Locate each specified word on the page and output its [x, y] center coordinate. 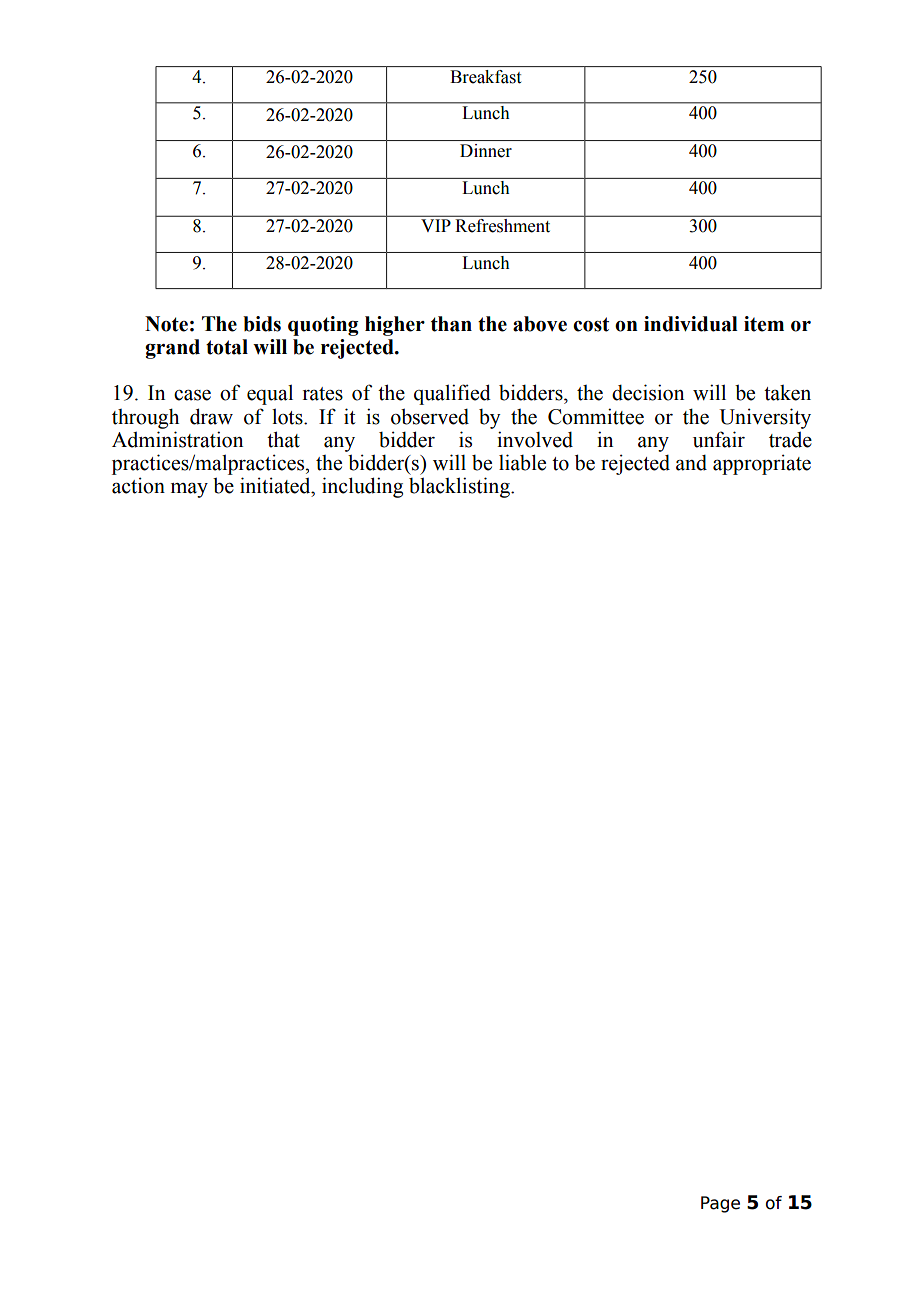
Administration [177, 439]
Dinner [486, 151]
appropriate [762, 464]
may [189, 490]
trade [790, 439]
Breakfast [485, 77]
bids [262, 324]
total [227, 347]
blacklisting [460, 487]
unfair [719, 439]
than [451, 324]
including [362, 487]
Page [720, 1204]
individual [691, 324]
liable [522, 462]
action [138, 485]
